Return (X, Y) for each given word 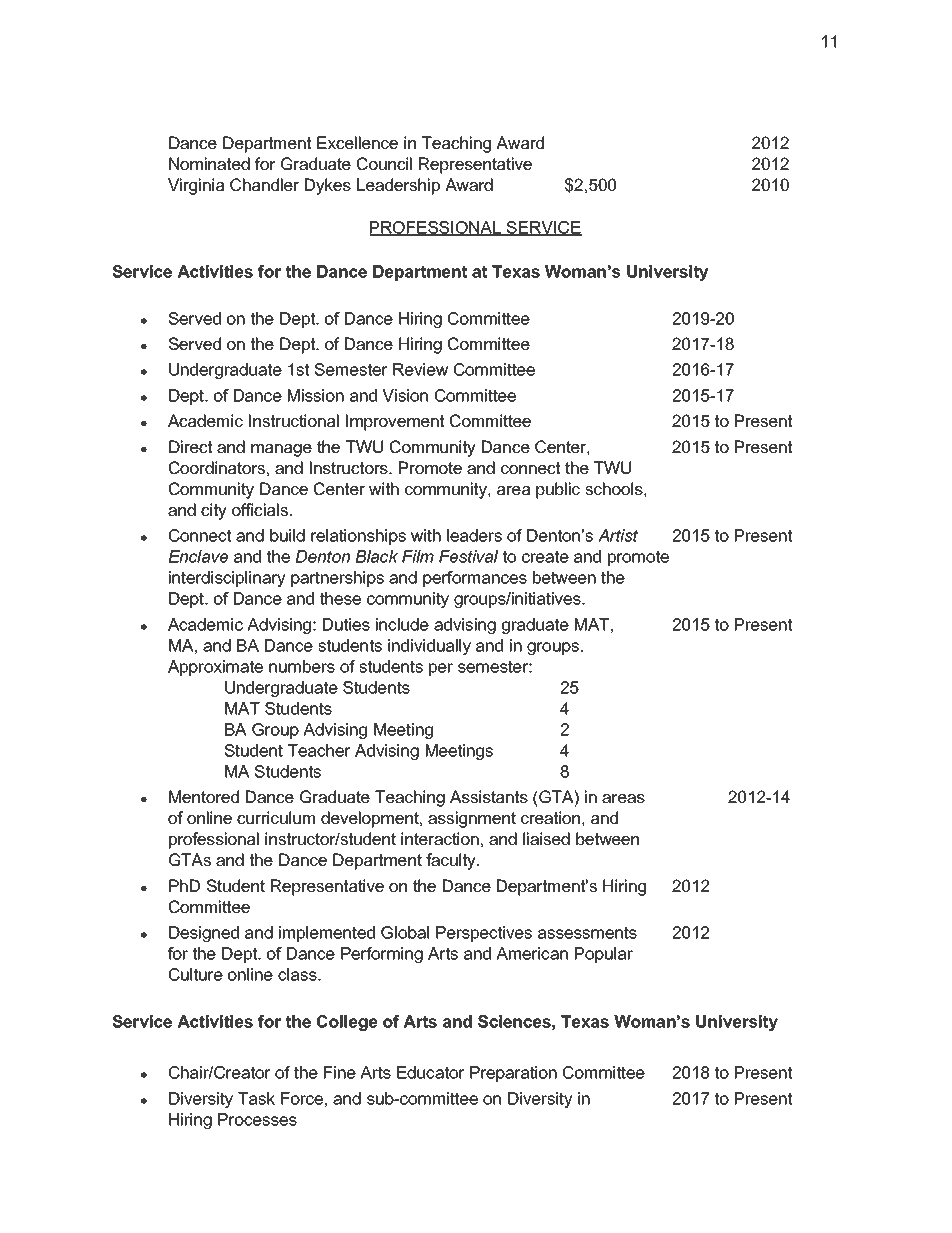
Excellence (357, 142)
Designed (204, 934)
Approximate (215, 668)
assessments (587, 932)
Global (405, 932)
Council (384, 163)
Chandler (264, 184)
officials (260, 509)
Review (420, 369)
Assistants (489, 796)
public (558, 490)
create (545, 556)
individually (429, 647)
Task (256, 1098)
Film (418, 556)
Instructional (294, 420)
